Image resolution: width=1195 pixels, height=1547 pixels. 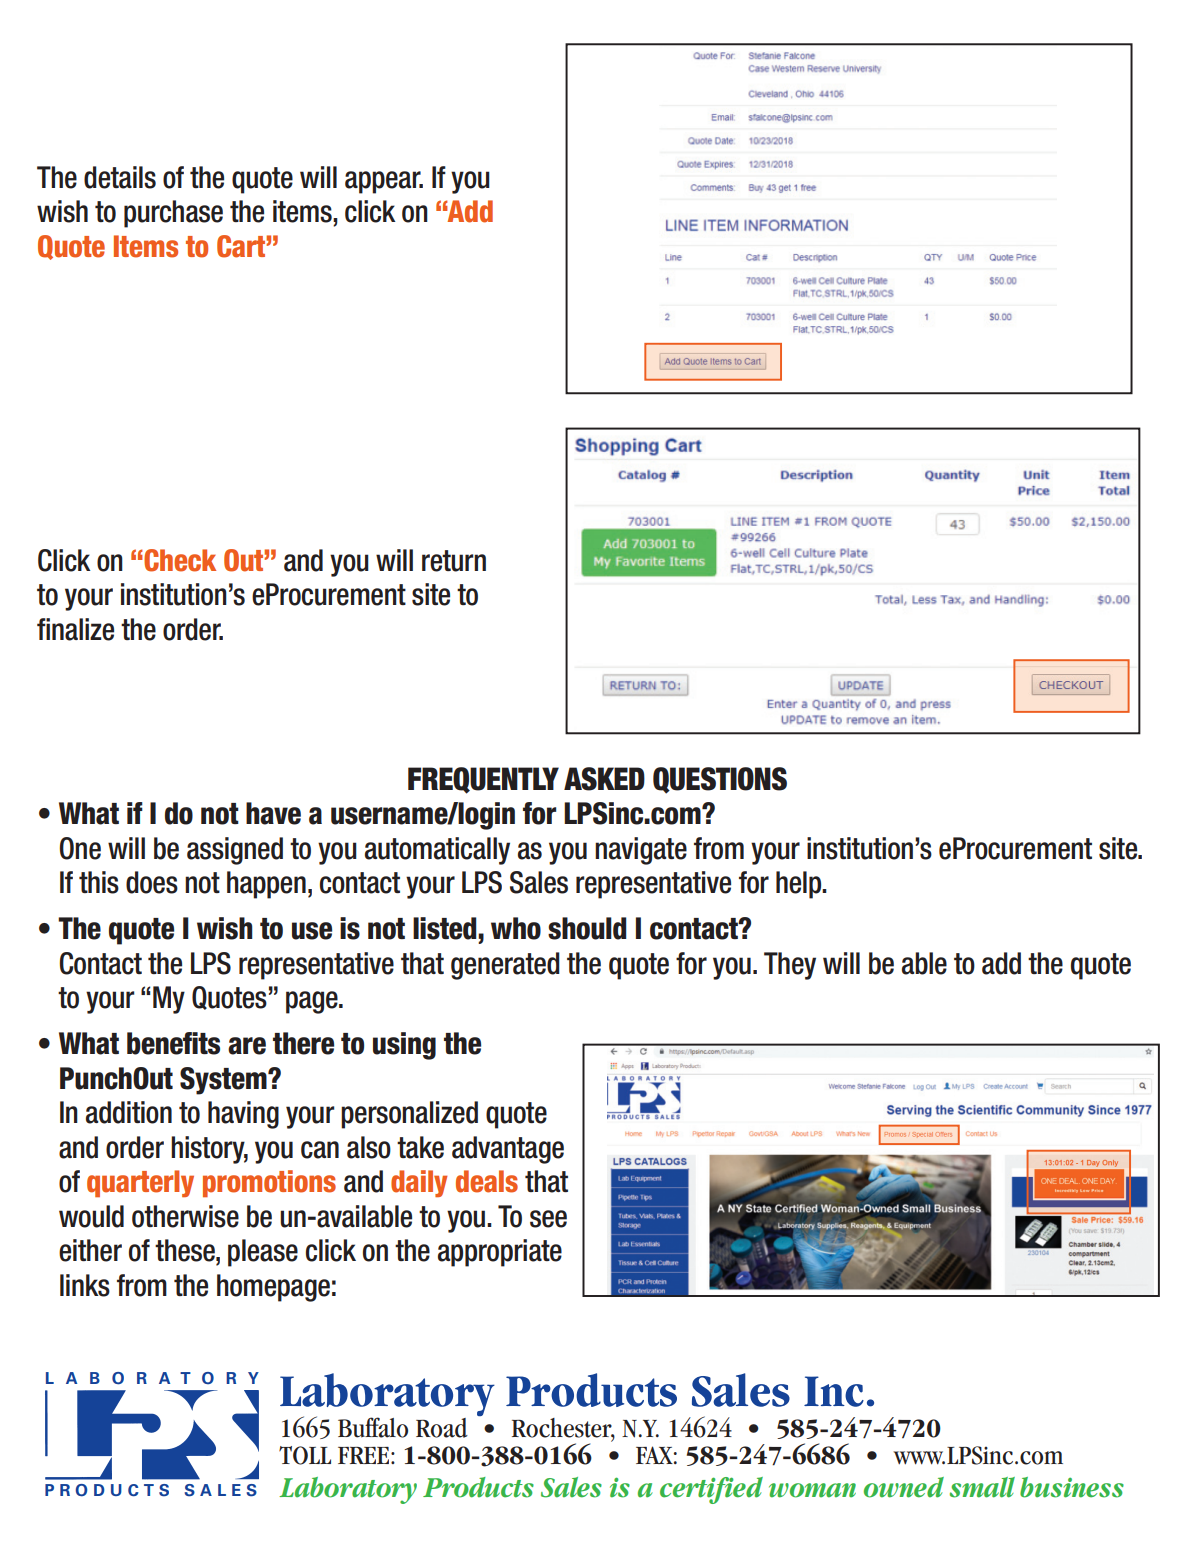 What do you see at coordinates (173, 214) in the screenshot?
I see `purchase` at bounding box center [173, 214].
